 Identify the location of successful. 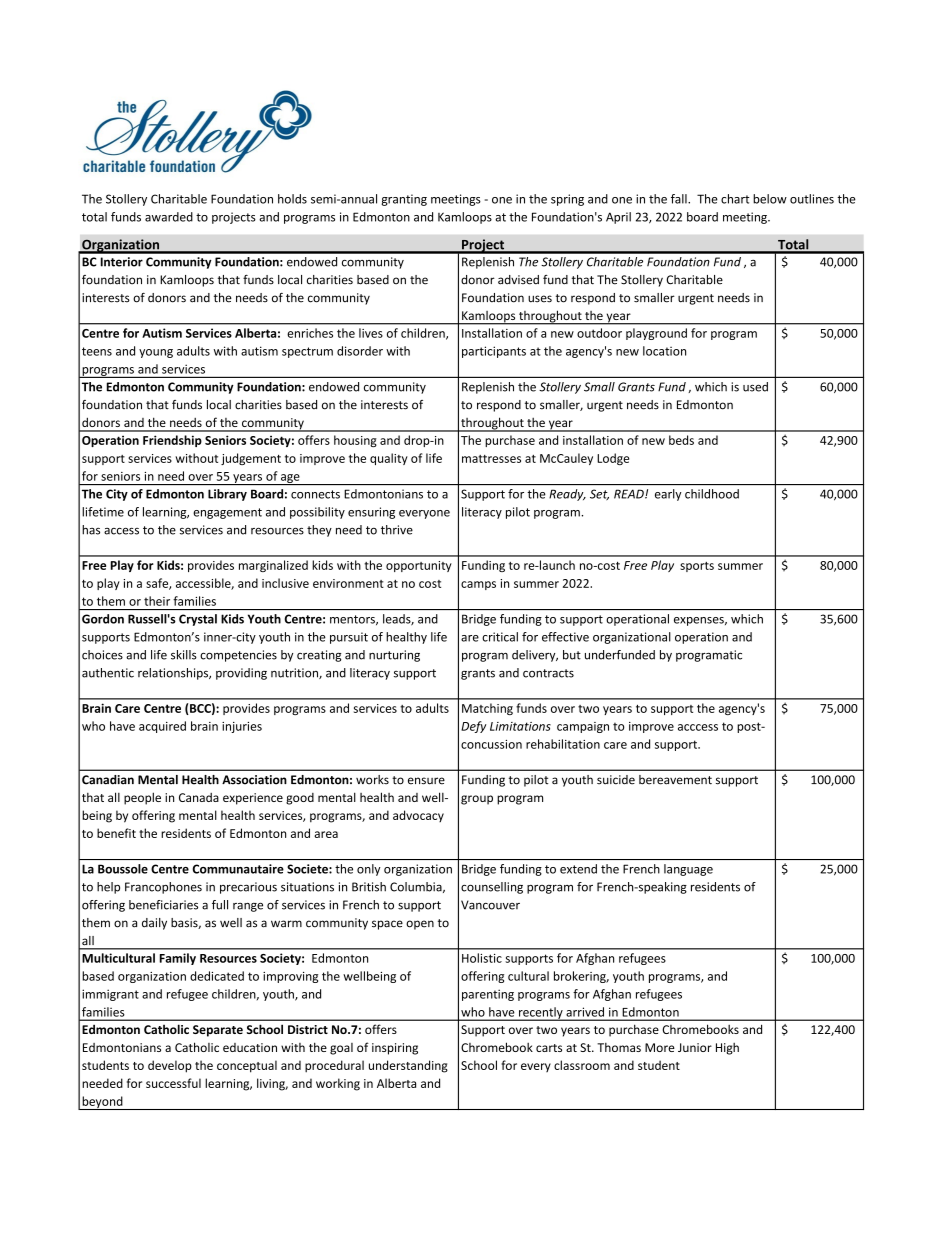
(173, 1083).
